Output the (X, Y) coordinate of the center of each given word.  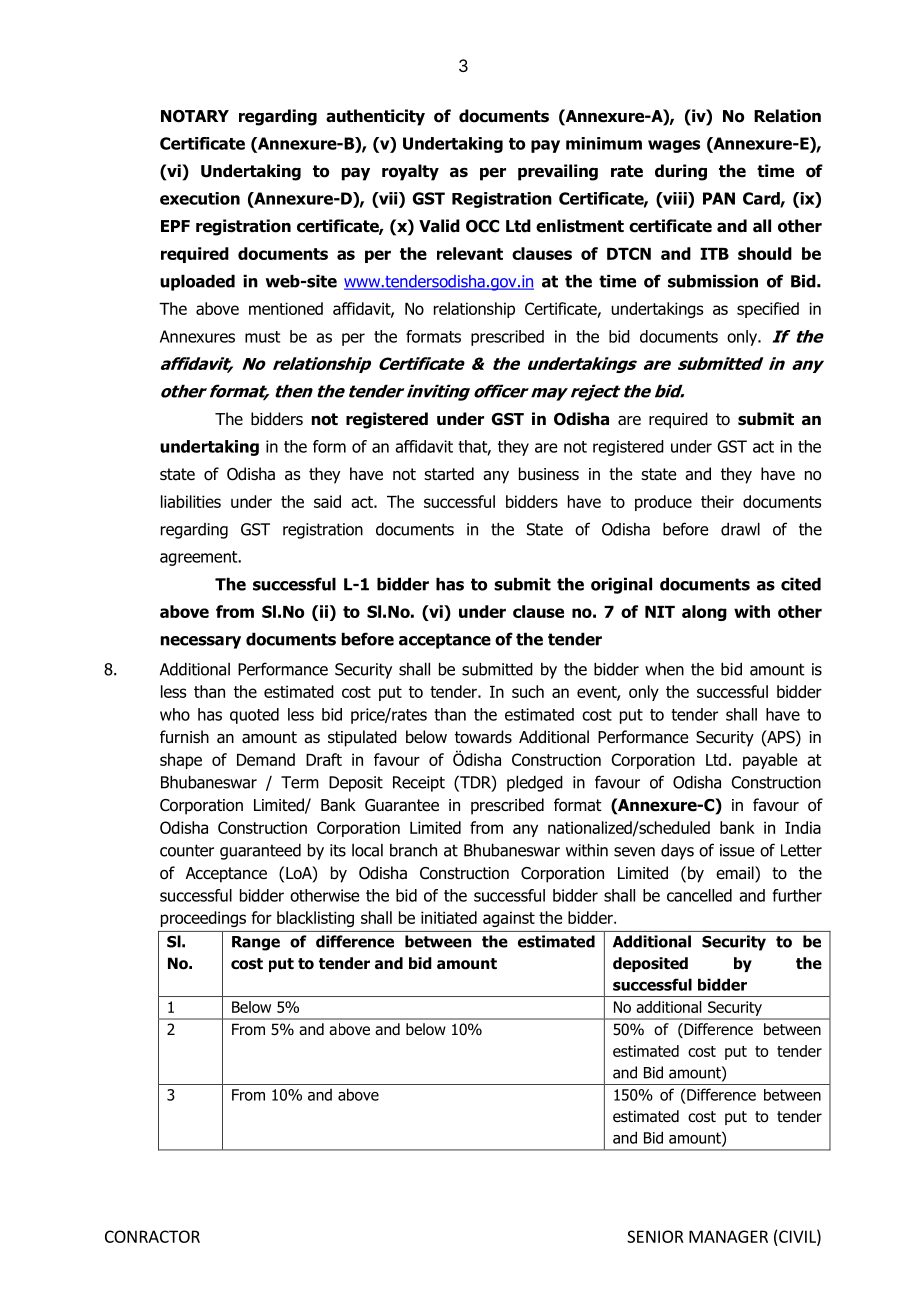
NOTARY (195, 116)
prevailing (558, 172)
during (681, 172)
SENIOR (655, 1236)
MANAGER (728, 1236)
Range (256, 943)
